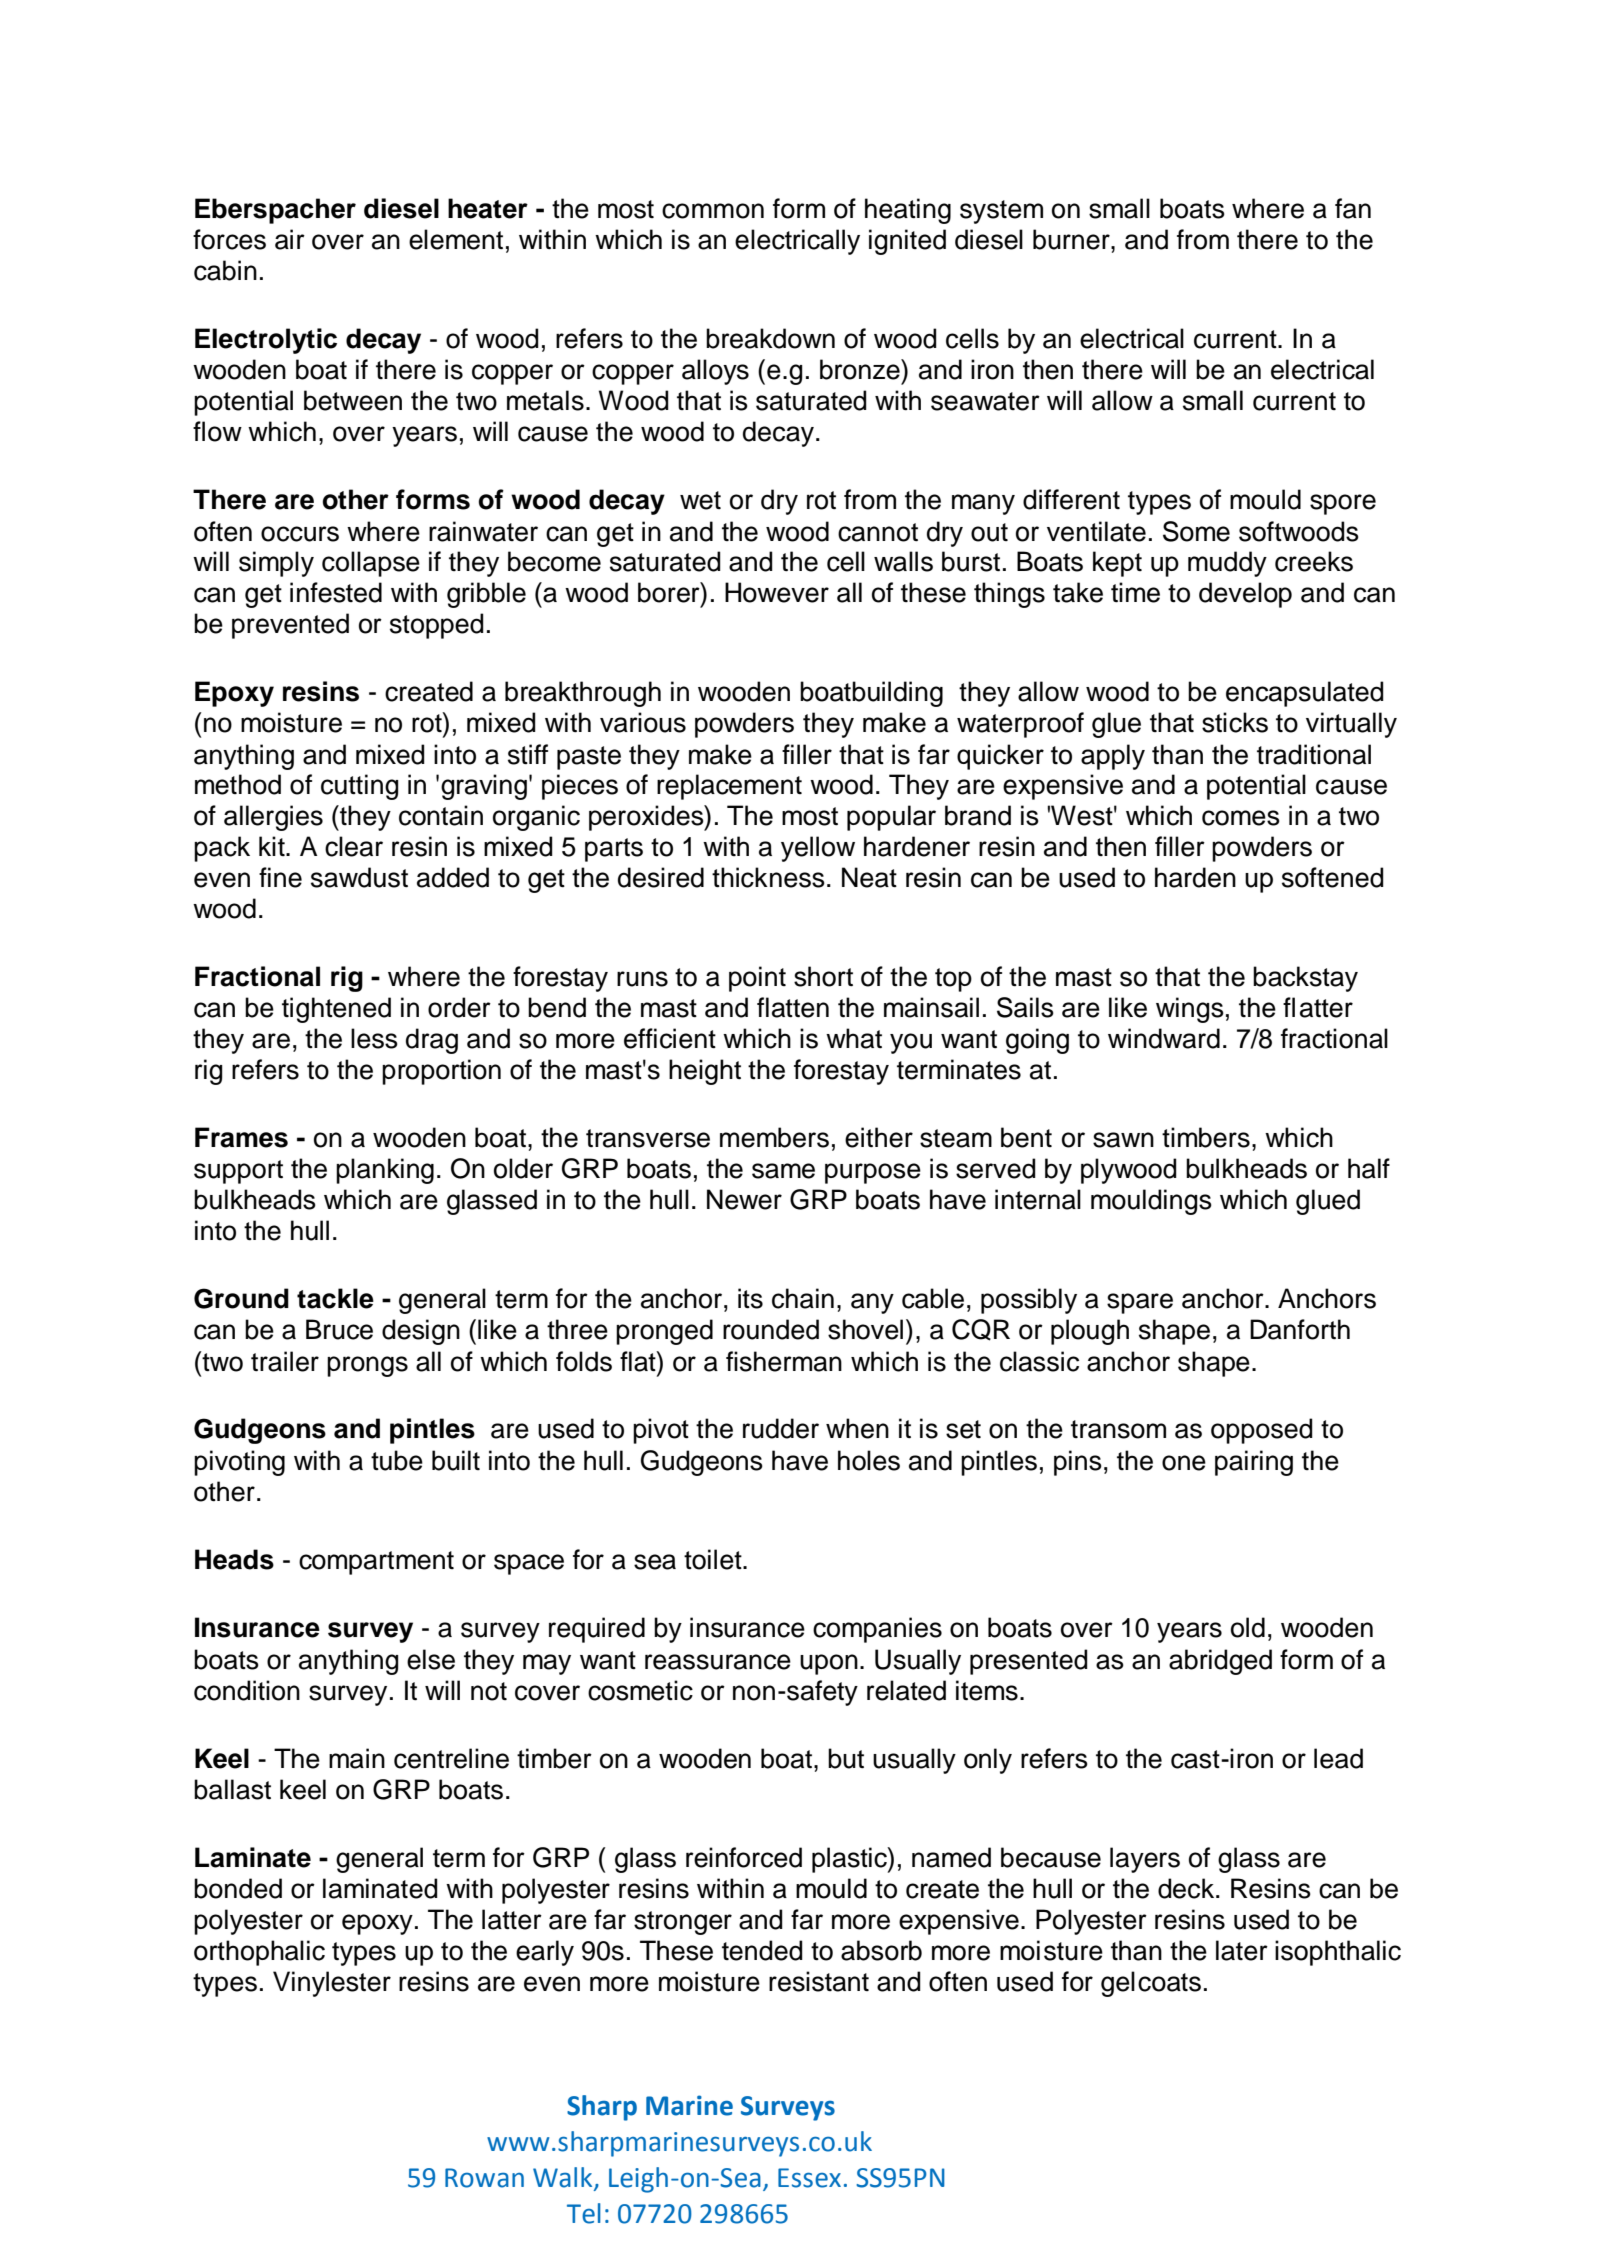  I want to click on planking, so click(385, 1171).
